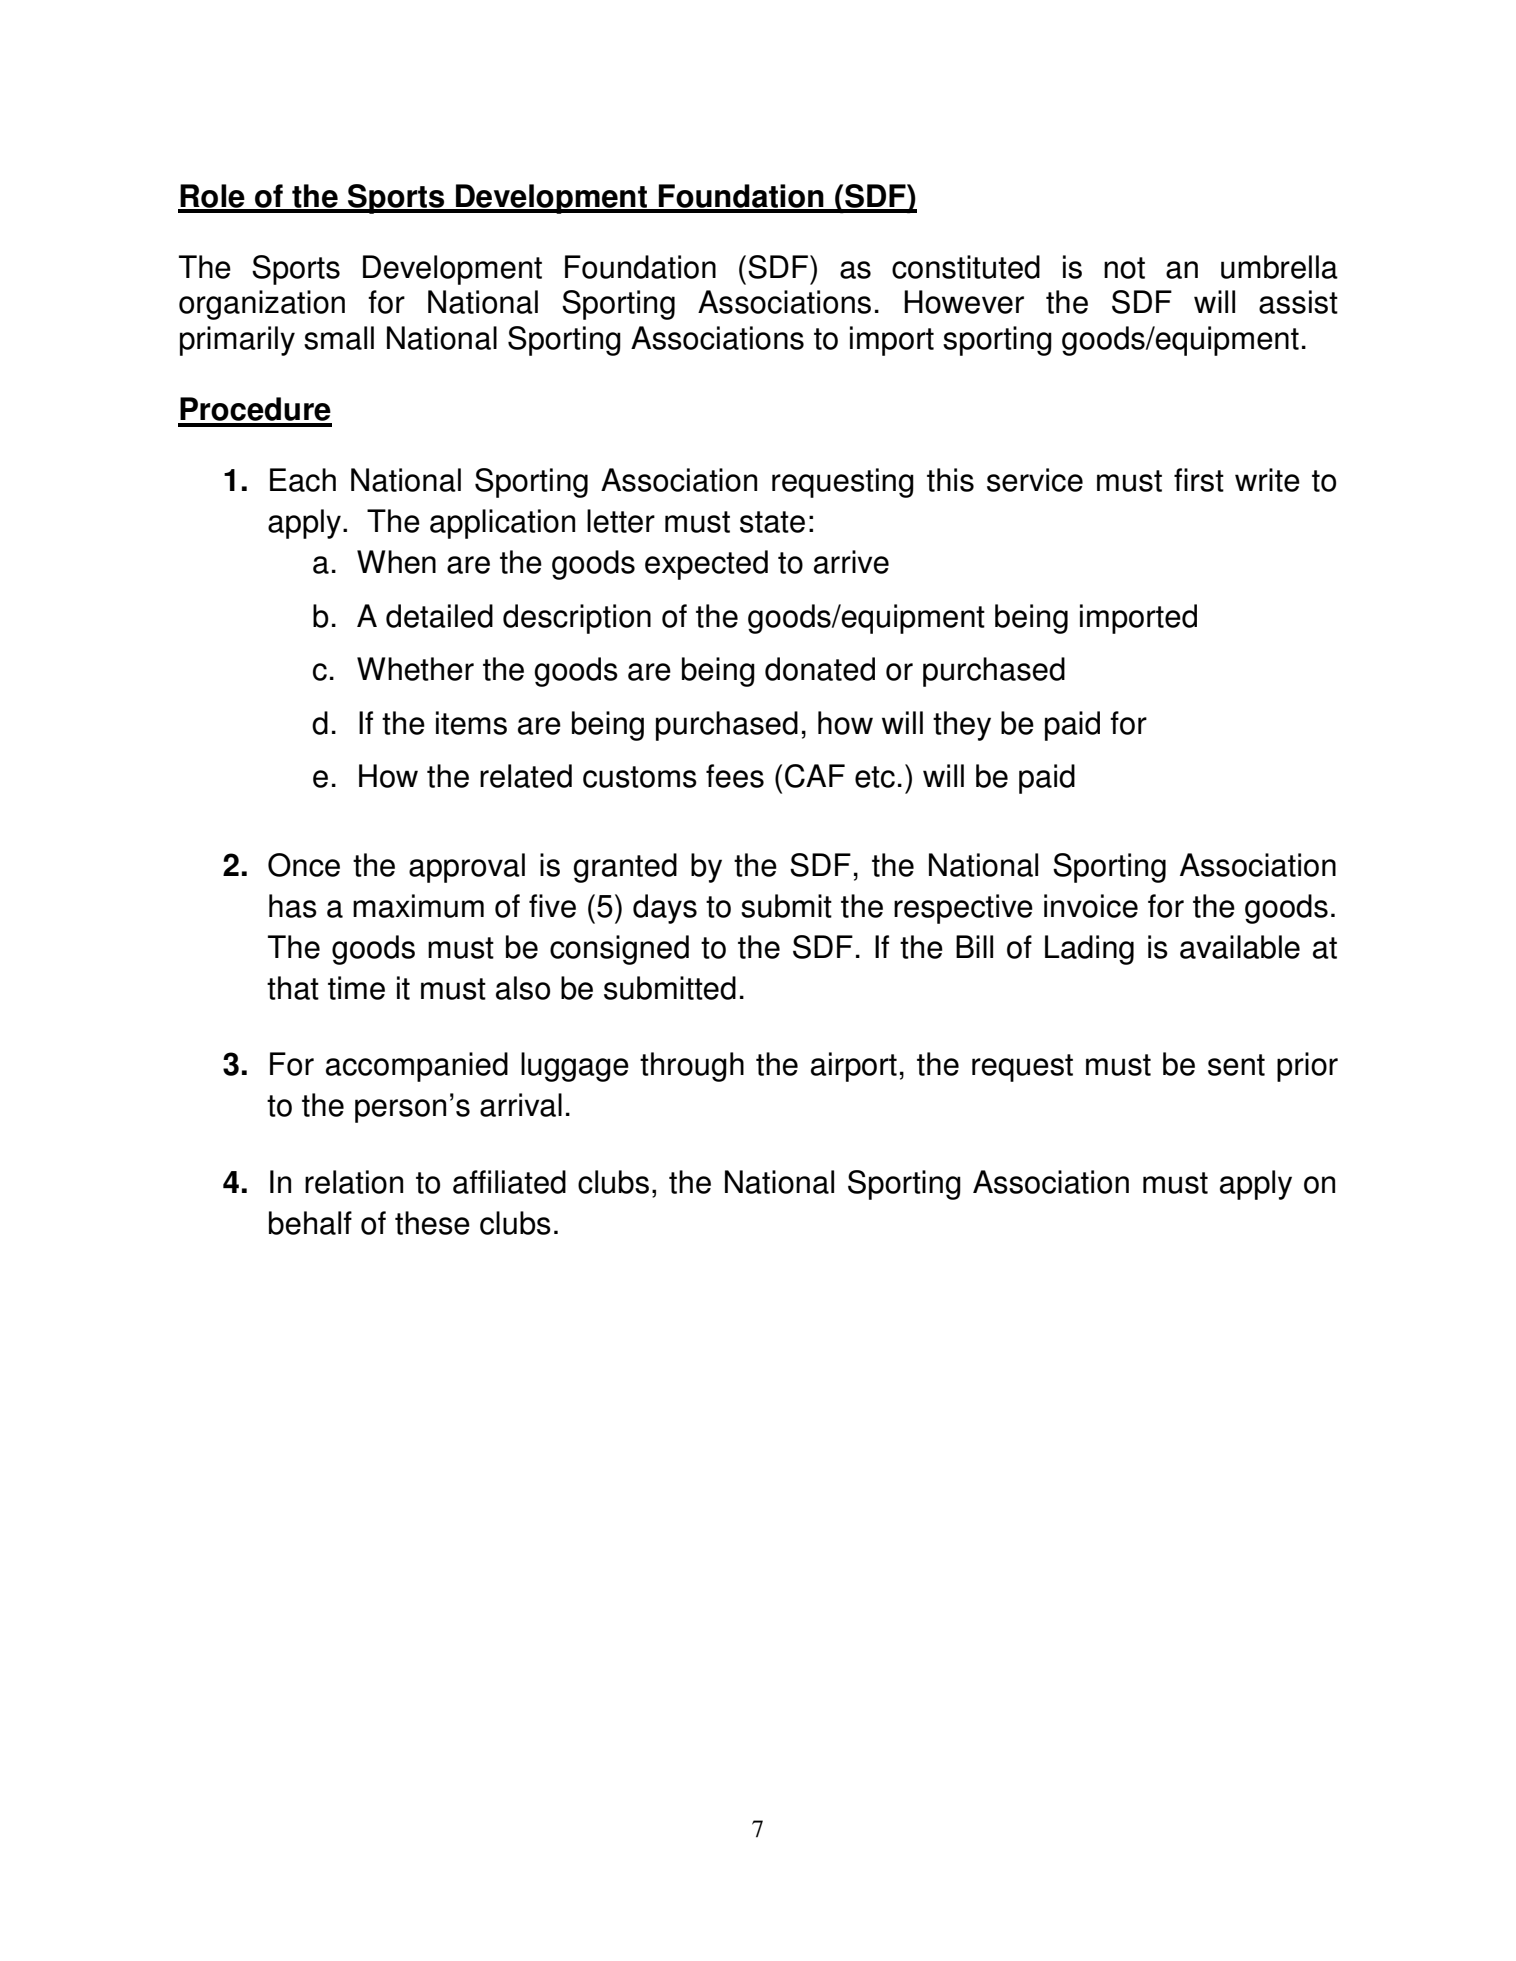  I want to click on small, so click(339, 338).
